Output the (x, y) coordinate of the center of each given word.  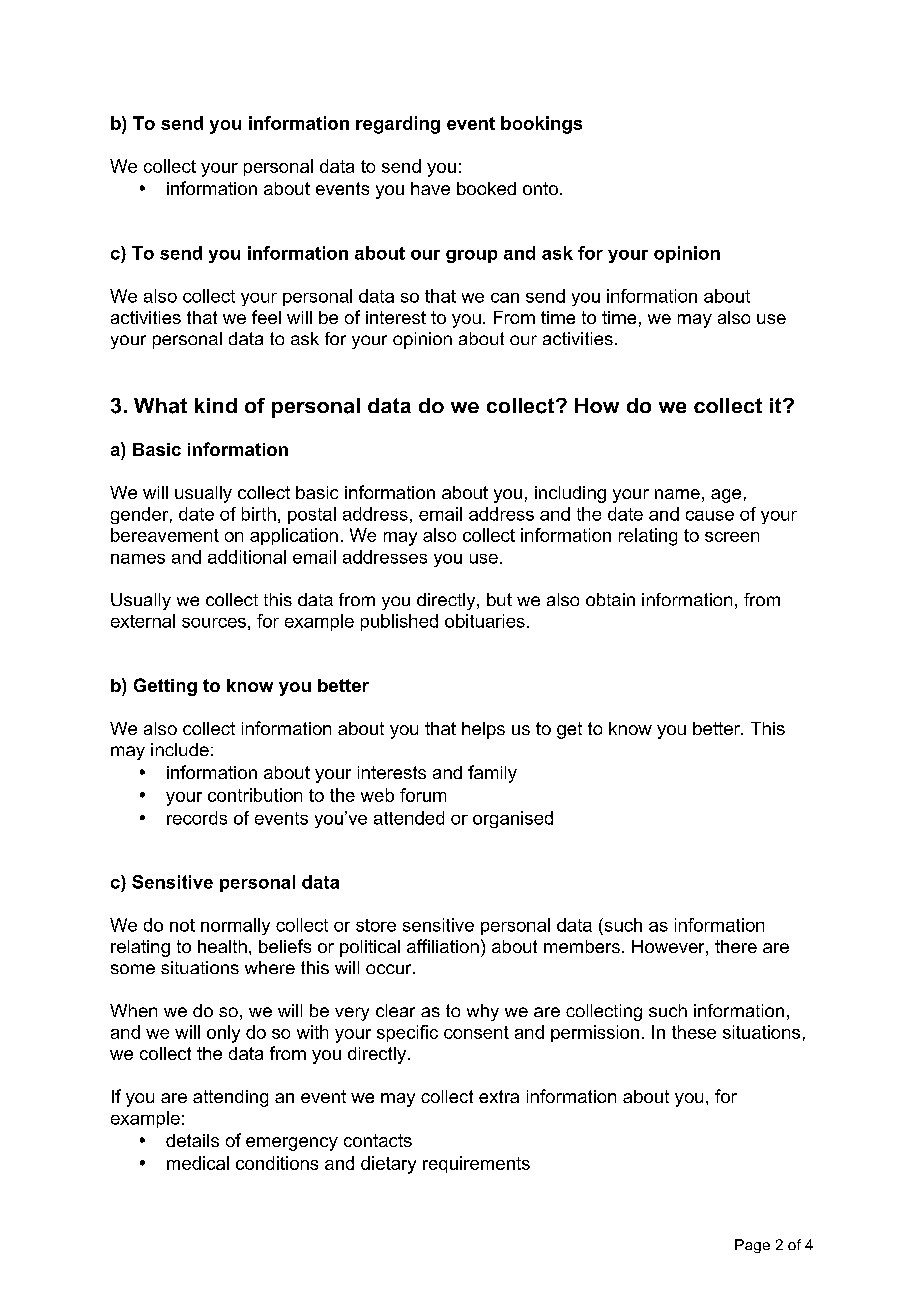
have (430, 188)
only (223, 1034)
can (505, 298)
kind (216, 405)
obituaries (485, 621)
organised (513, 819)
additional (247, 557)
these (694, 1032)
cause (710, 516)
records (197, 818)
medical (198, 1163)
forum (423, 795)
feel (266, 317)
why (483, 1012)
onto (540, 188)
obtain (610, 599)
